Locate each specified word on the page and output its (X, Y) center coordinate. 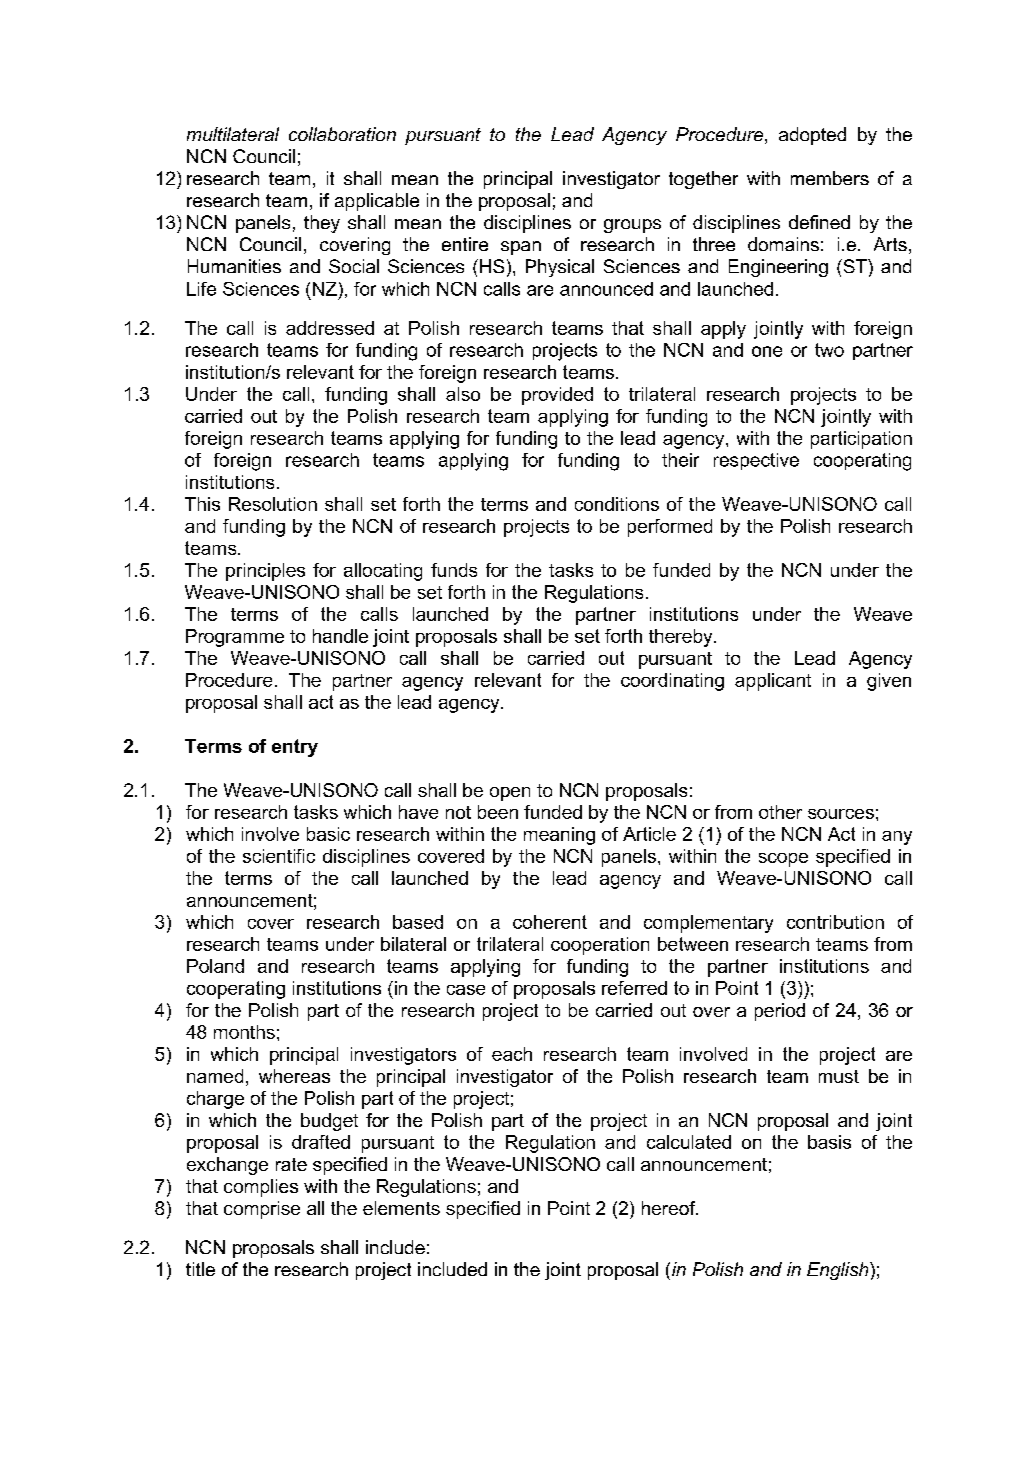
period (780, 1012)
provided (557, 396)
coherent (550, 922)
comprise (262, 1210)
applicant (773, 682)
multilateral (233, 134)
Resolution (273, 504)
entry (295, 748)
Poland (215, 966)
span (521, 248)
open (510, 794)
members (830, 178)
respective (756, 461)
